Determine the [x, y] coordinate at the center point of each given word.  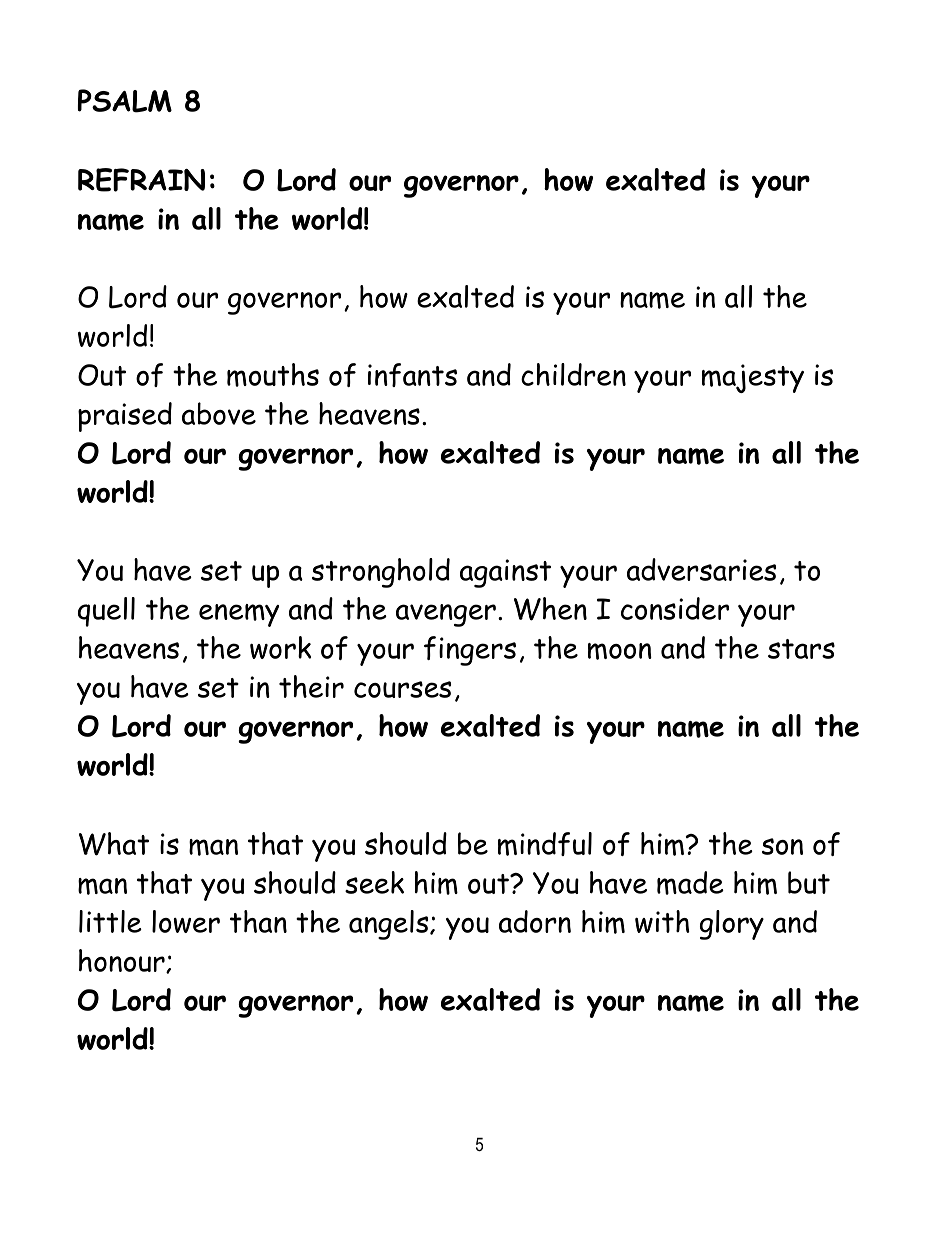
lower [186, 921]
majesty [753, 378]
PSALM [125, 101]
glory [732, 925]
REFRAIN [141, 180]
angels [390, 925]
